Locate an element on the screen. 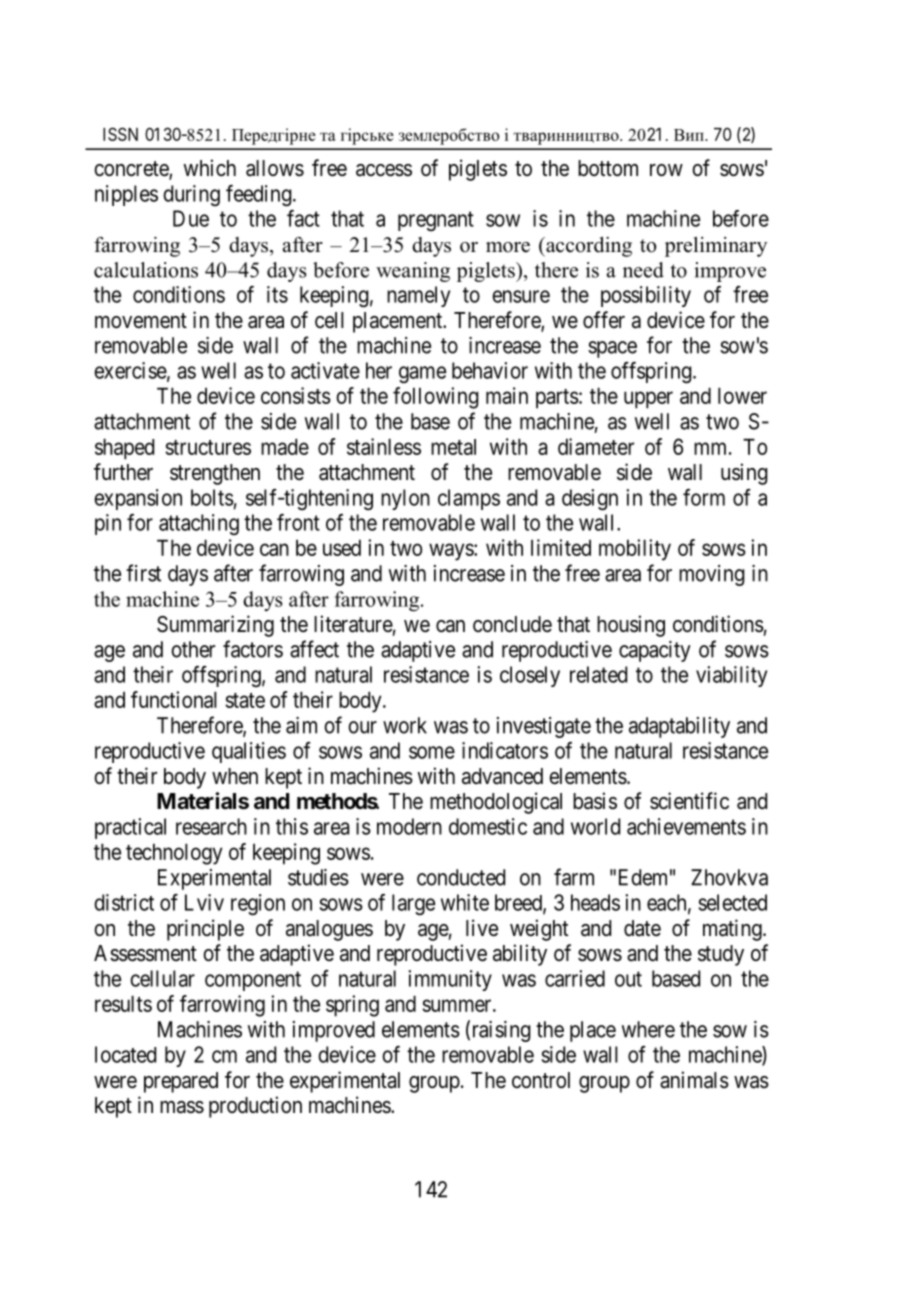  consists is located at coordinates (296, 395).
